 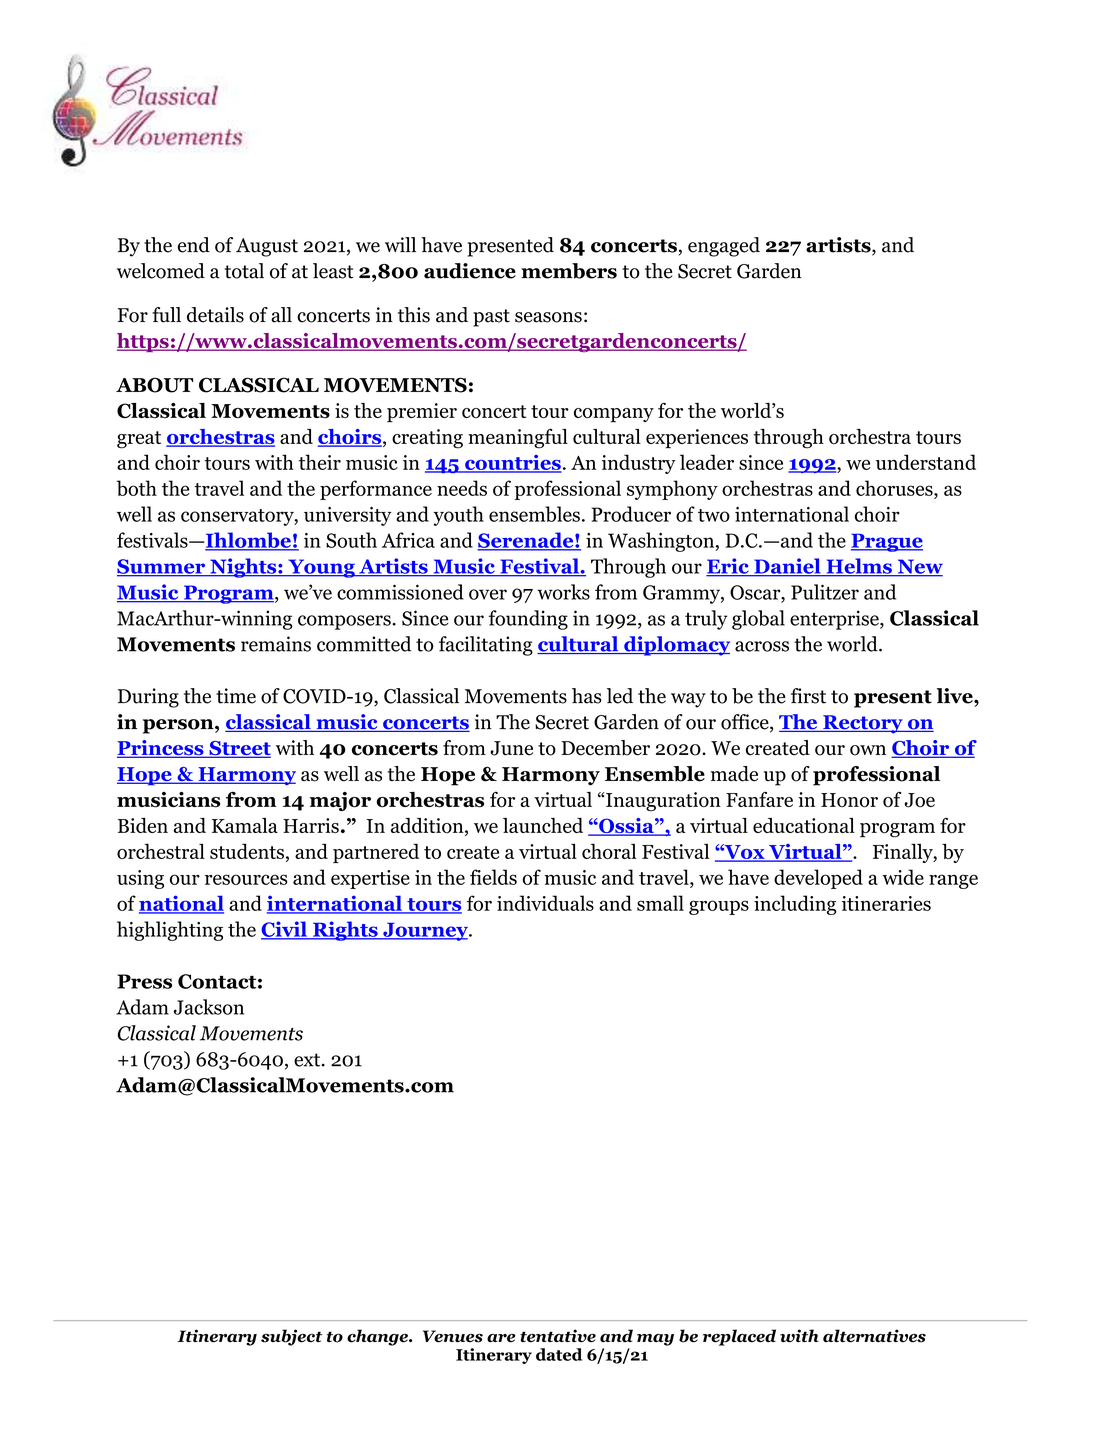 I want to click on itineraries, so click(x=886, y=903).
